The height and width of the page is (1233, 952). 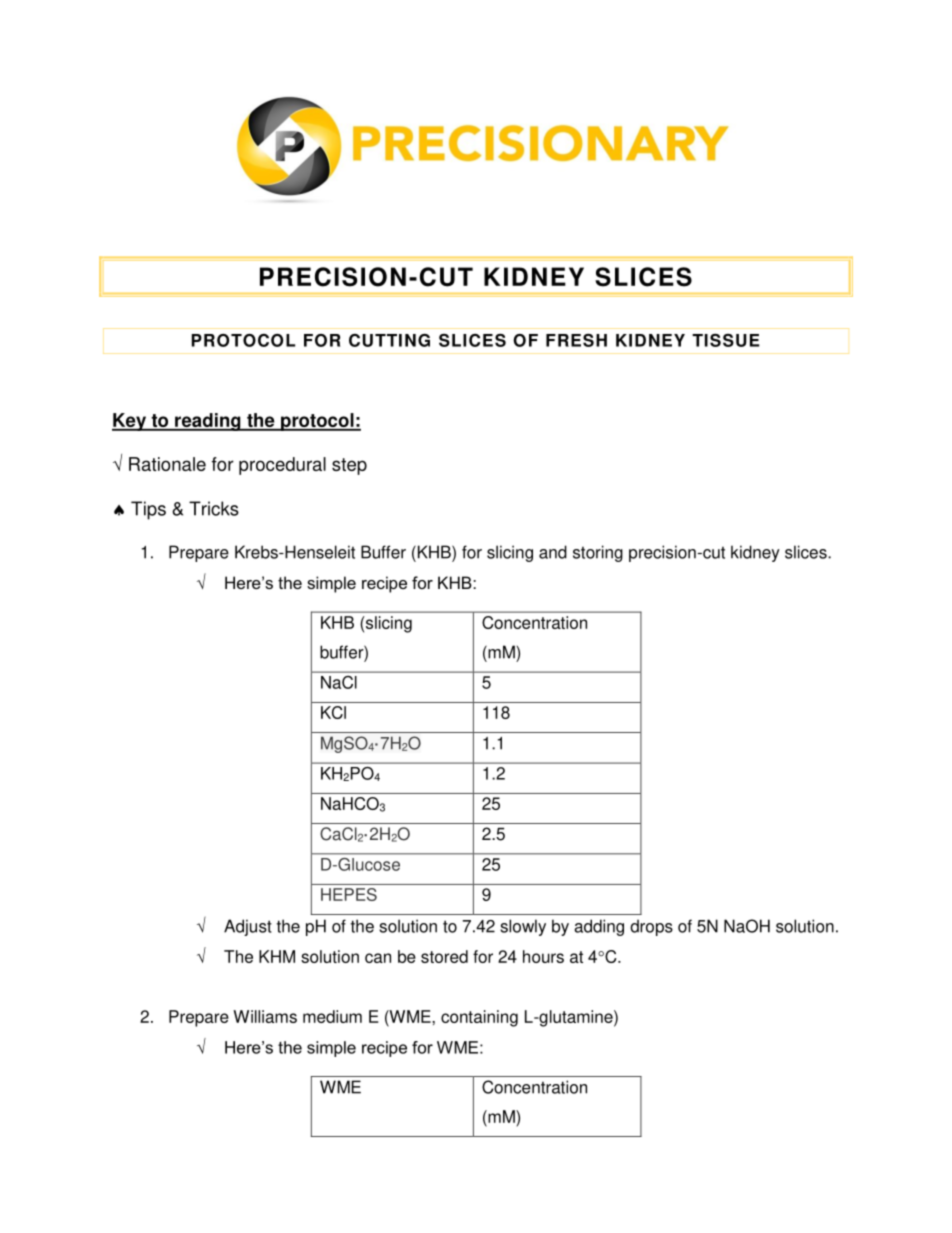 What do you see at coordinates (523, 927) in the page?
I see `slowly` at bounding box center [523, 927].
